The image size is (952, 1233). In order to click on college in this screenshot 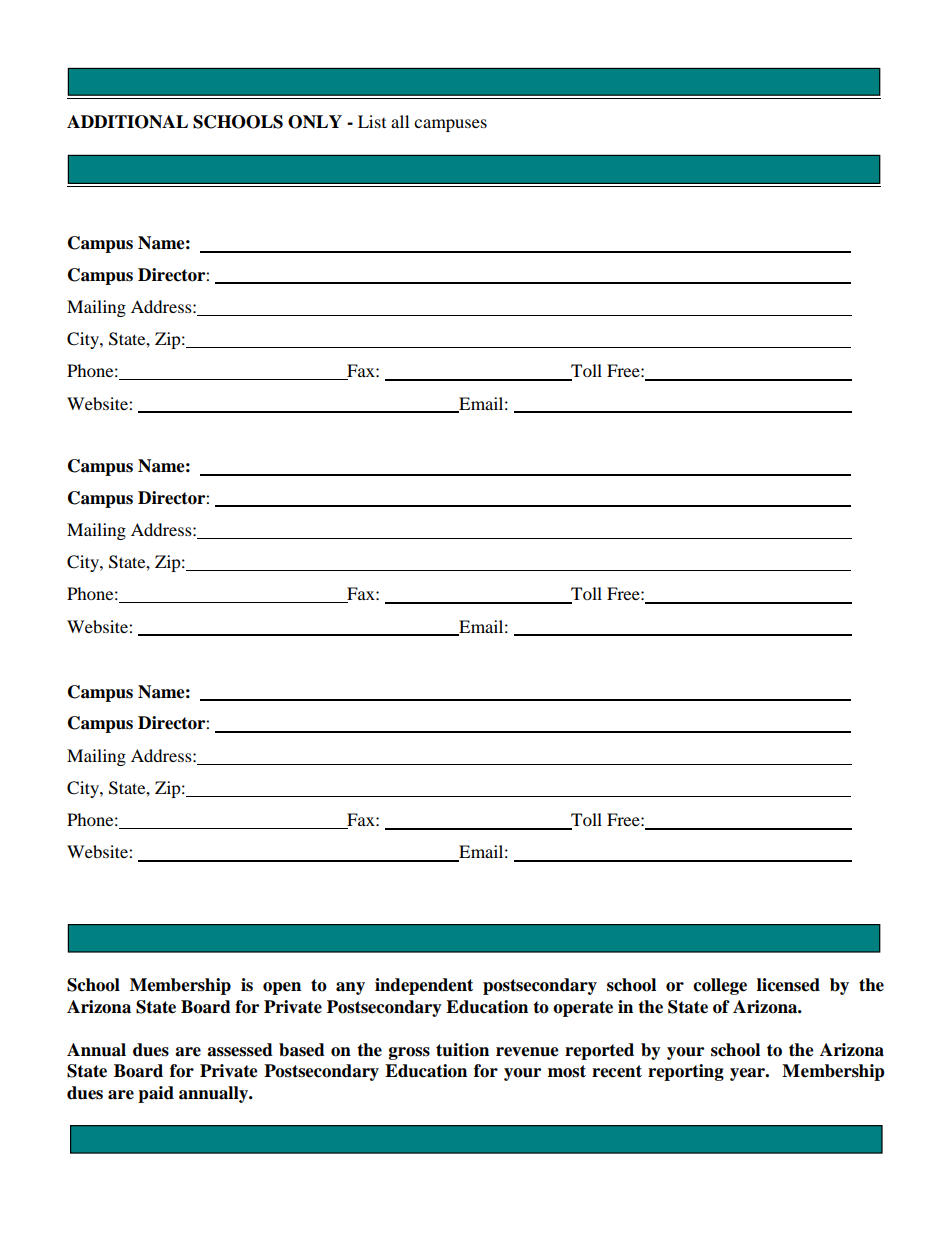, I will do `click(720, 986)`.
